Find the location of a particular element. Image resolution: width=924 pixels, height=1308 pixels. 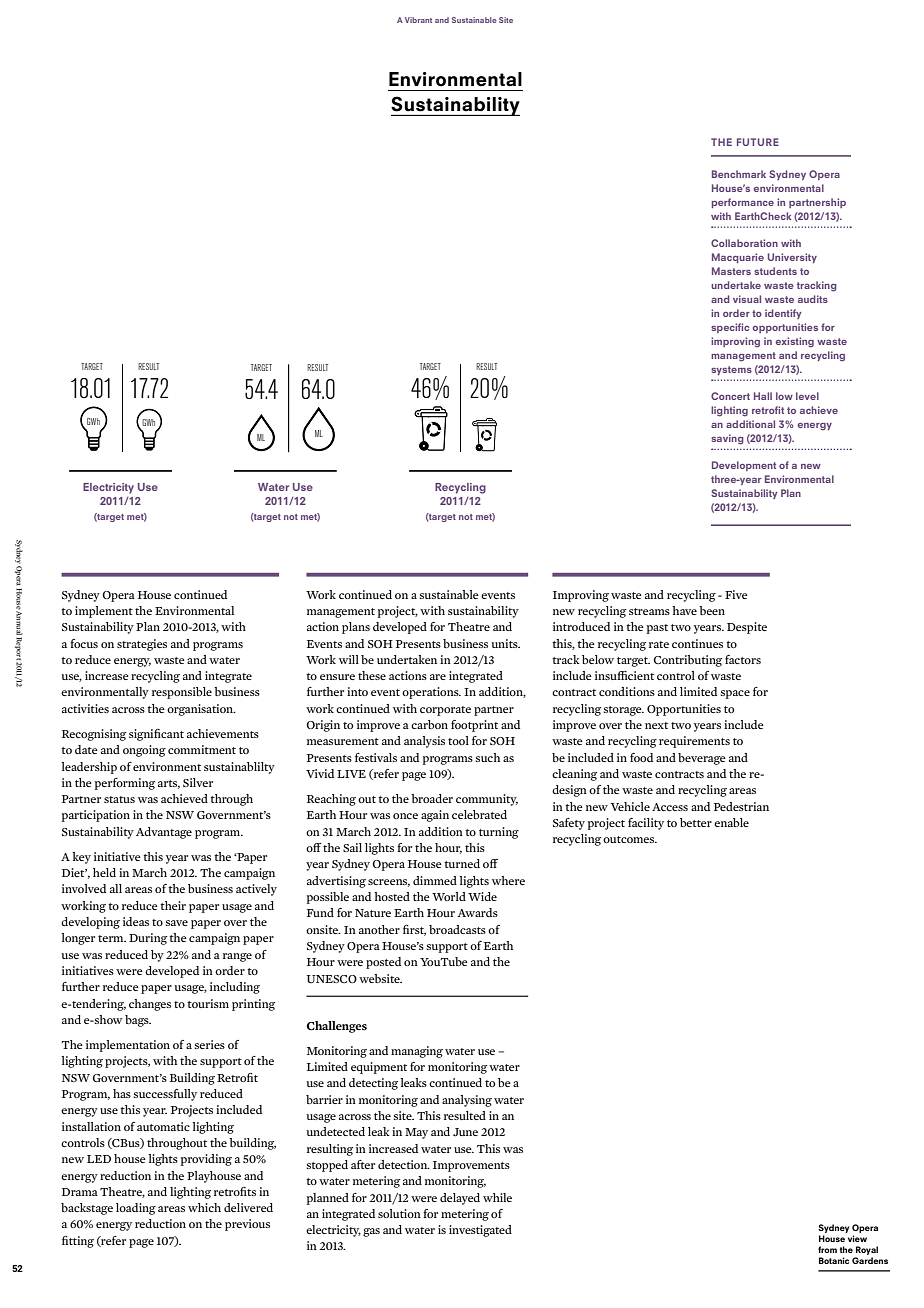

investigated is located at coordinates (480, 1231).
